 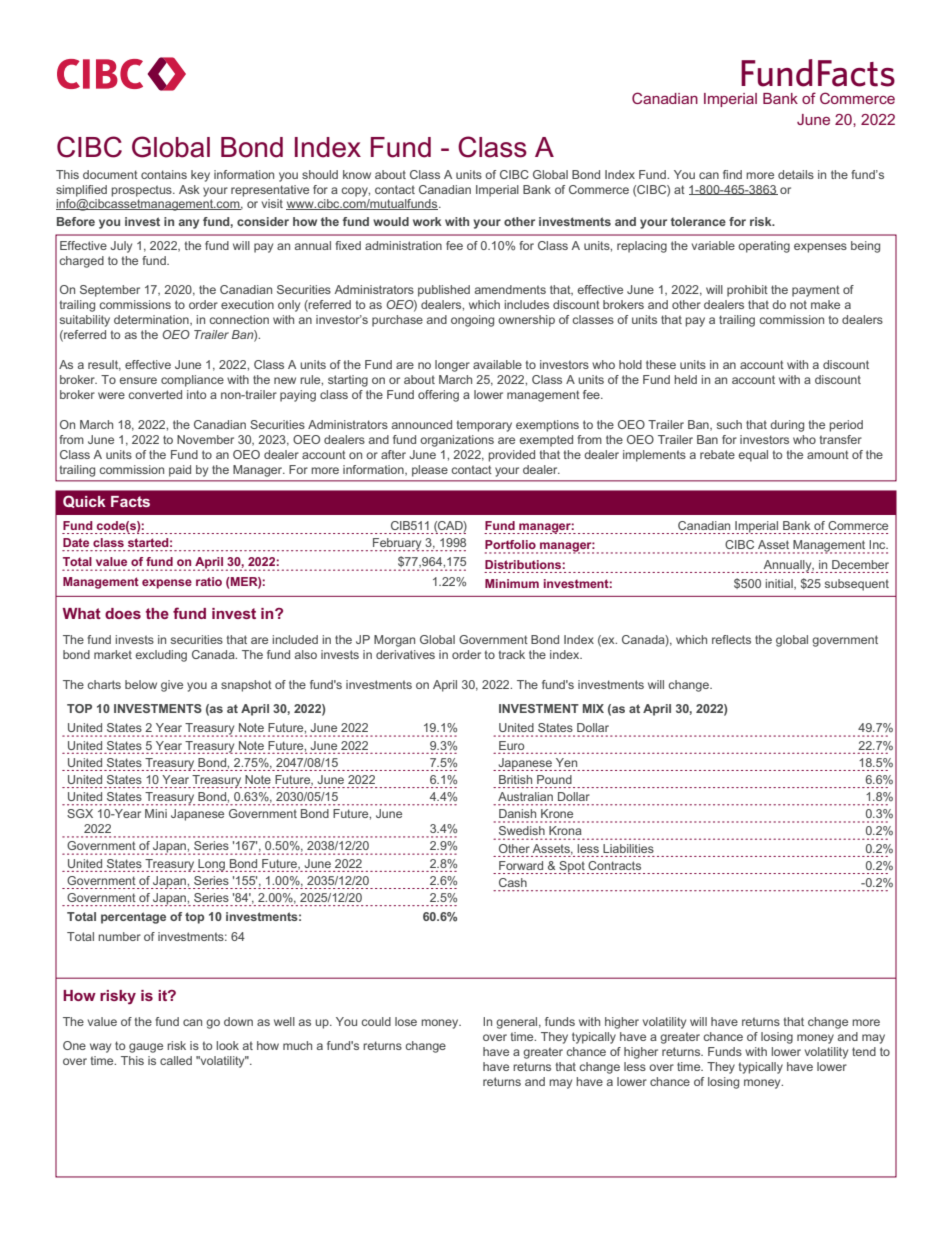 What do you see at coordinates (146, 1048) in the screenshot?
I see `gauge` at bounding box center [146, 1048].
